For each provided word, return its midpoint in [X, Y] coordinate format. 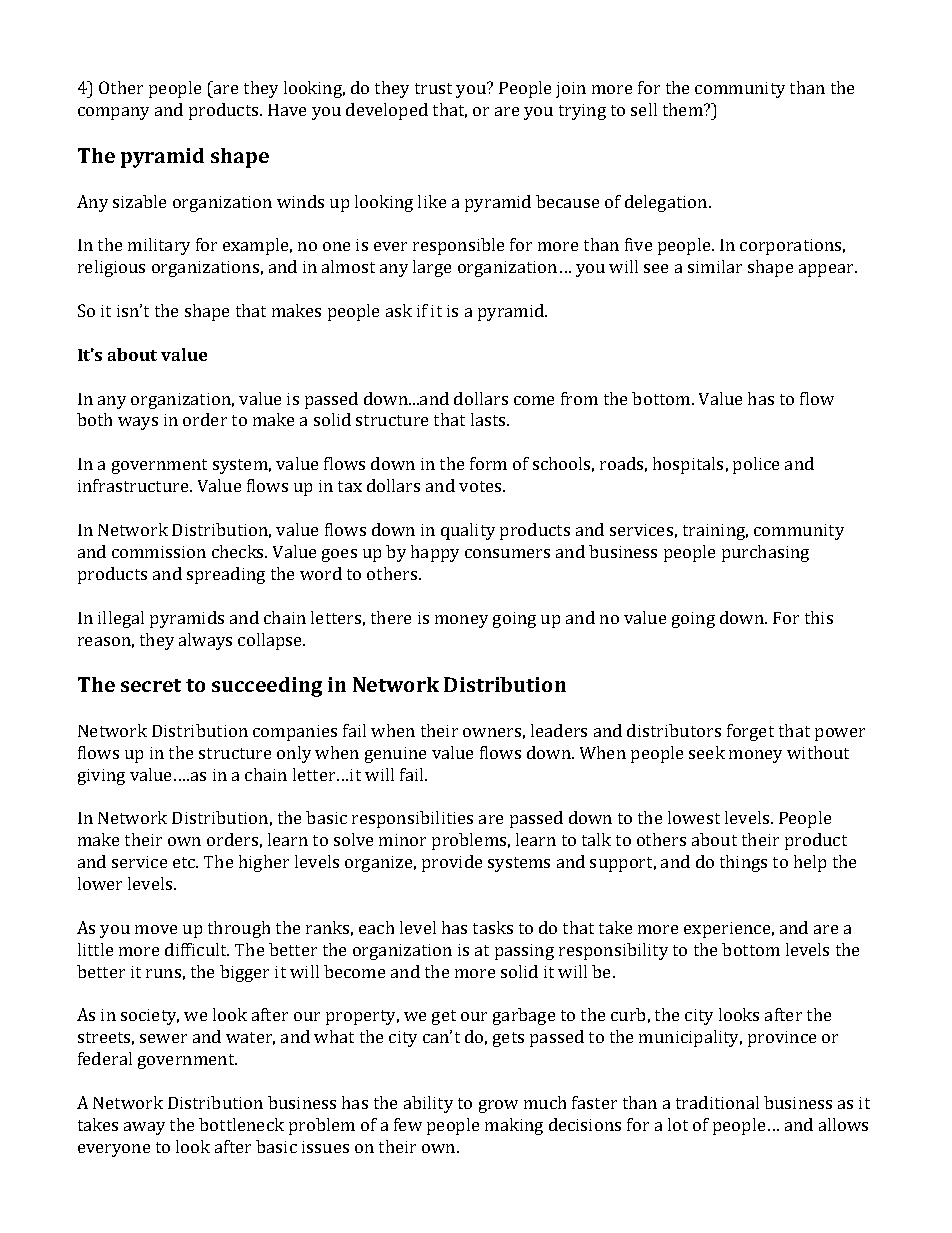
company [113, 113]
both [94, 419]
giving [101, 777]
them [684, 109]
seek [707, 752]
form [488, 463]
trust [433, 88]
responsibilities [412, 819]
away [144, 1128]
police [756, 465]
